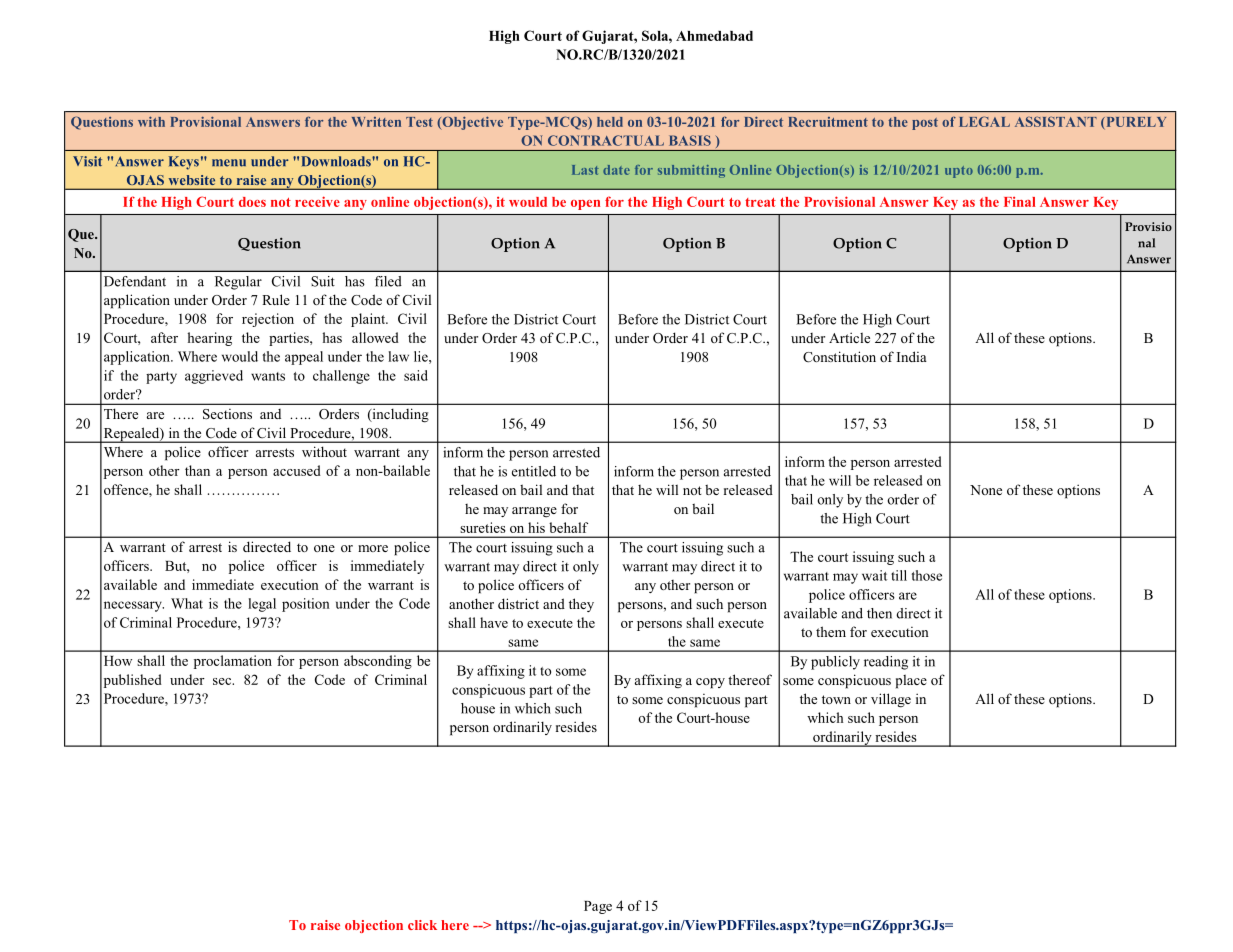  Describe the element at coordinates (927, 575) in the page. I see `those` at that location.
